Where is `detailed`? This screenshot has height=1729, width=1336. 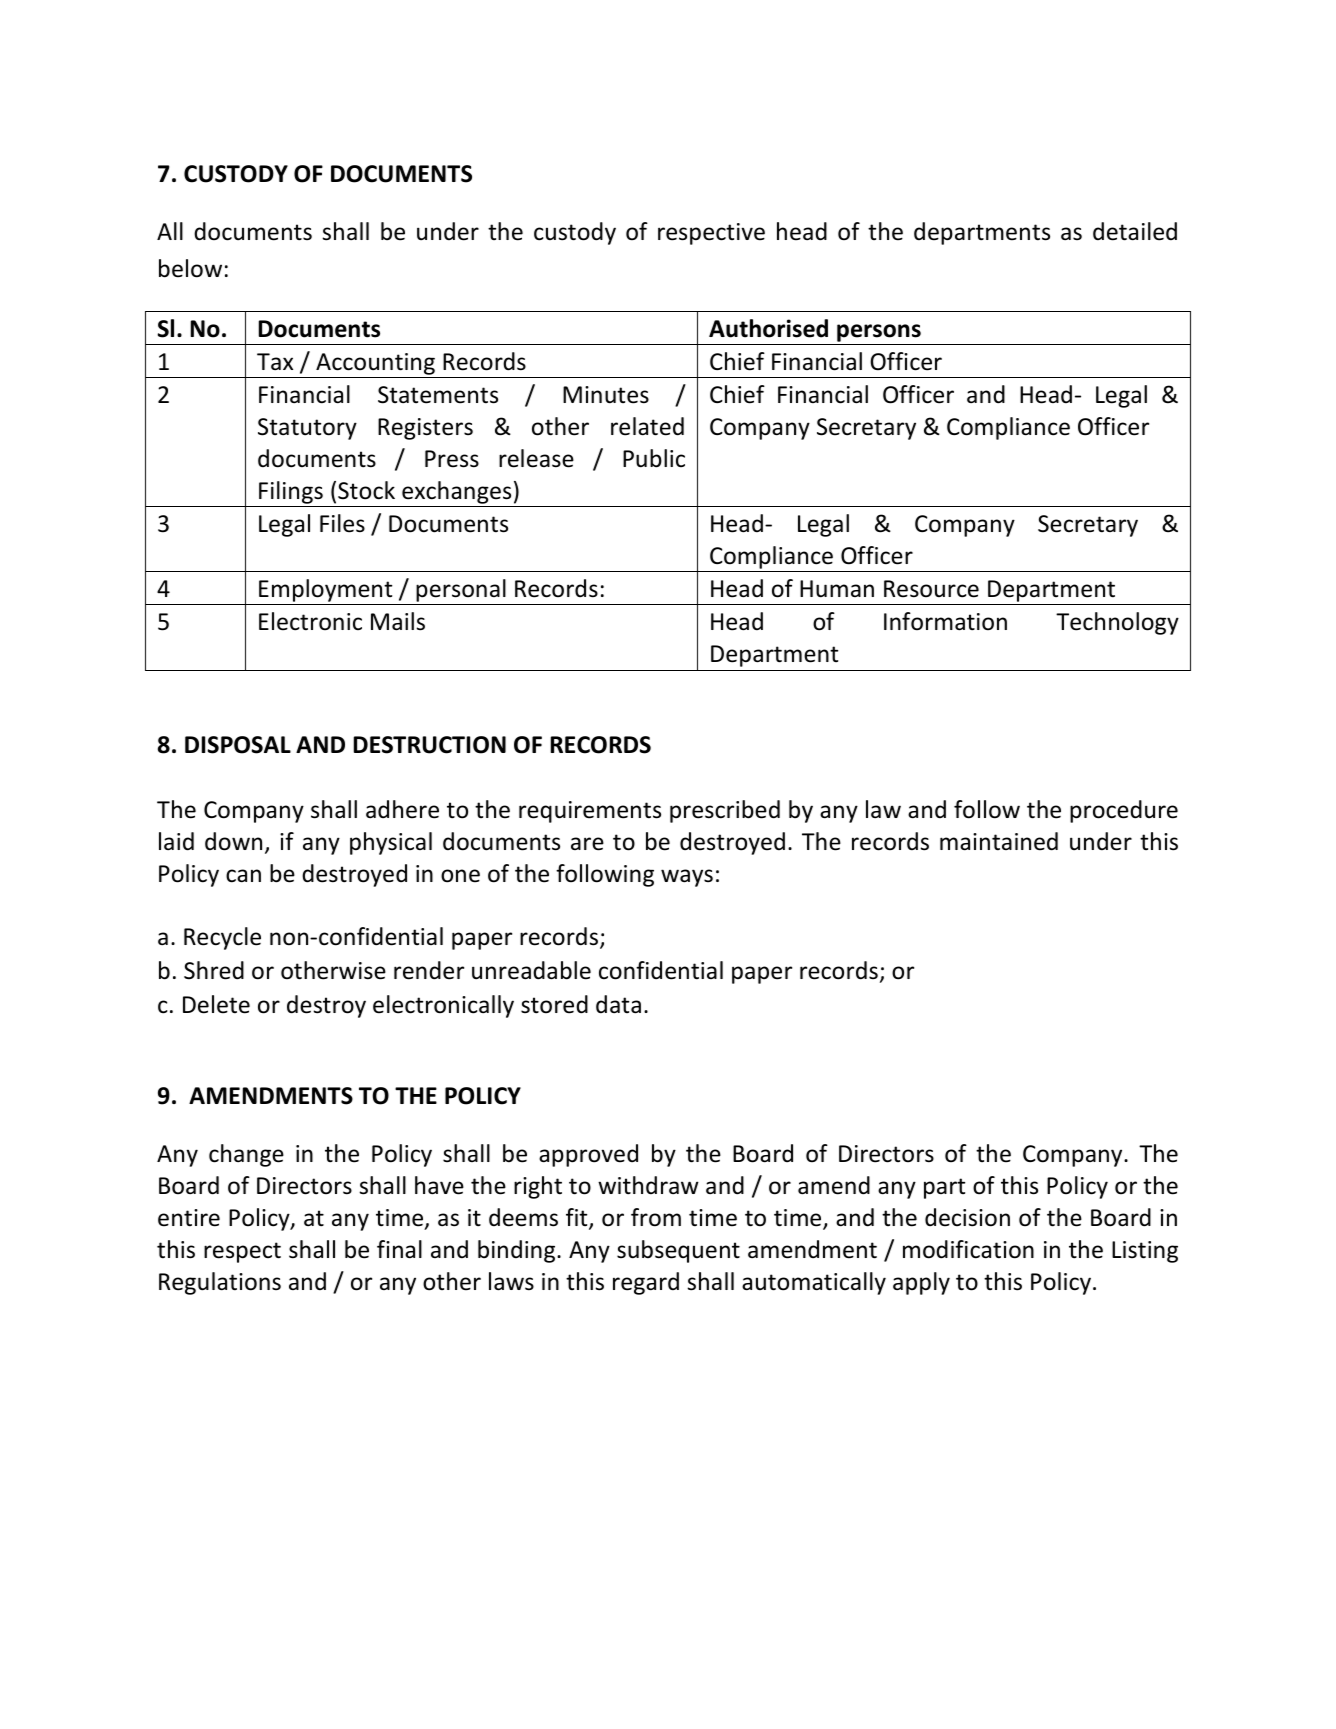 detailed is located at coordinates (1135, 231).
